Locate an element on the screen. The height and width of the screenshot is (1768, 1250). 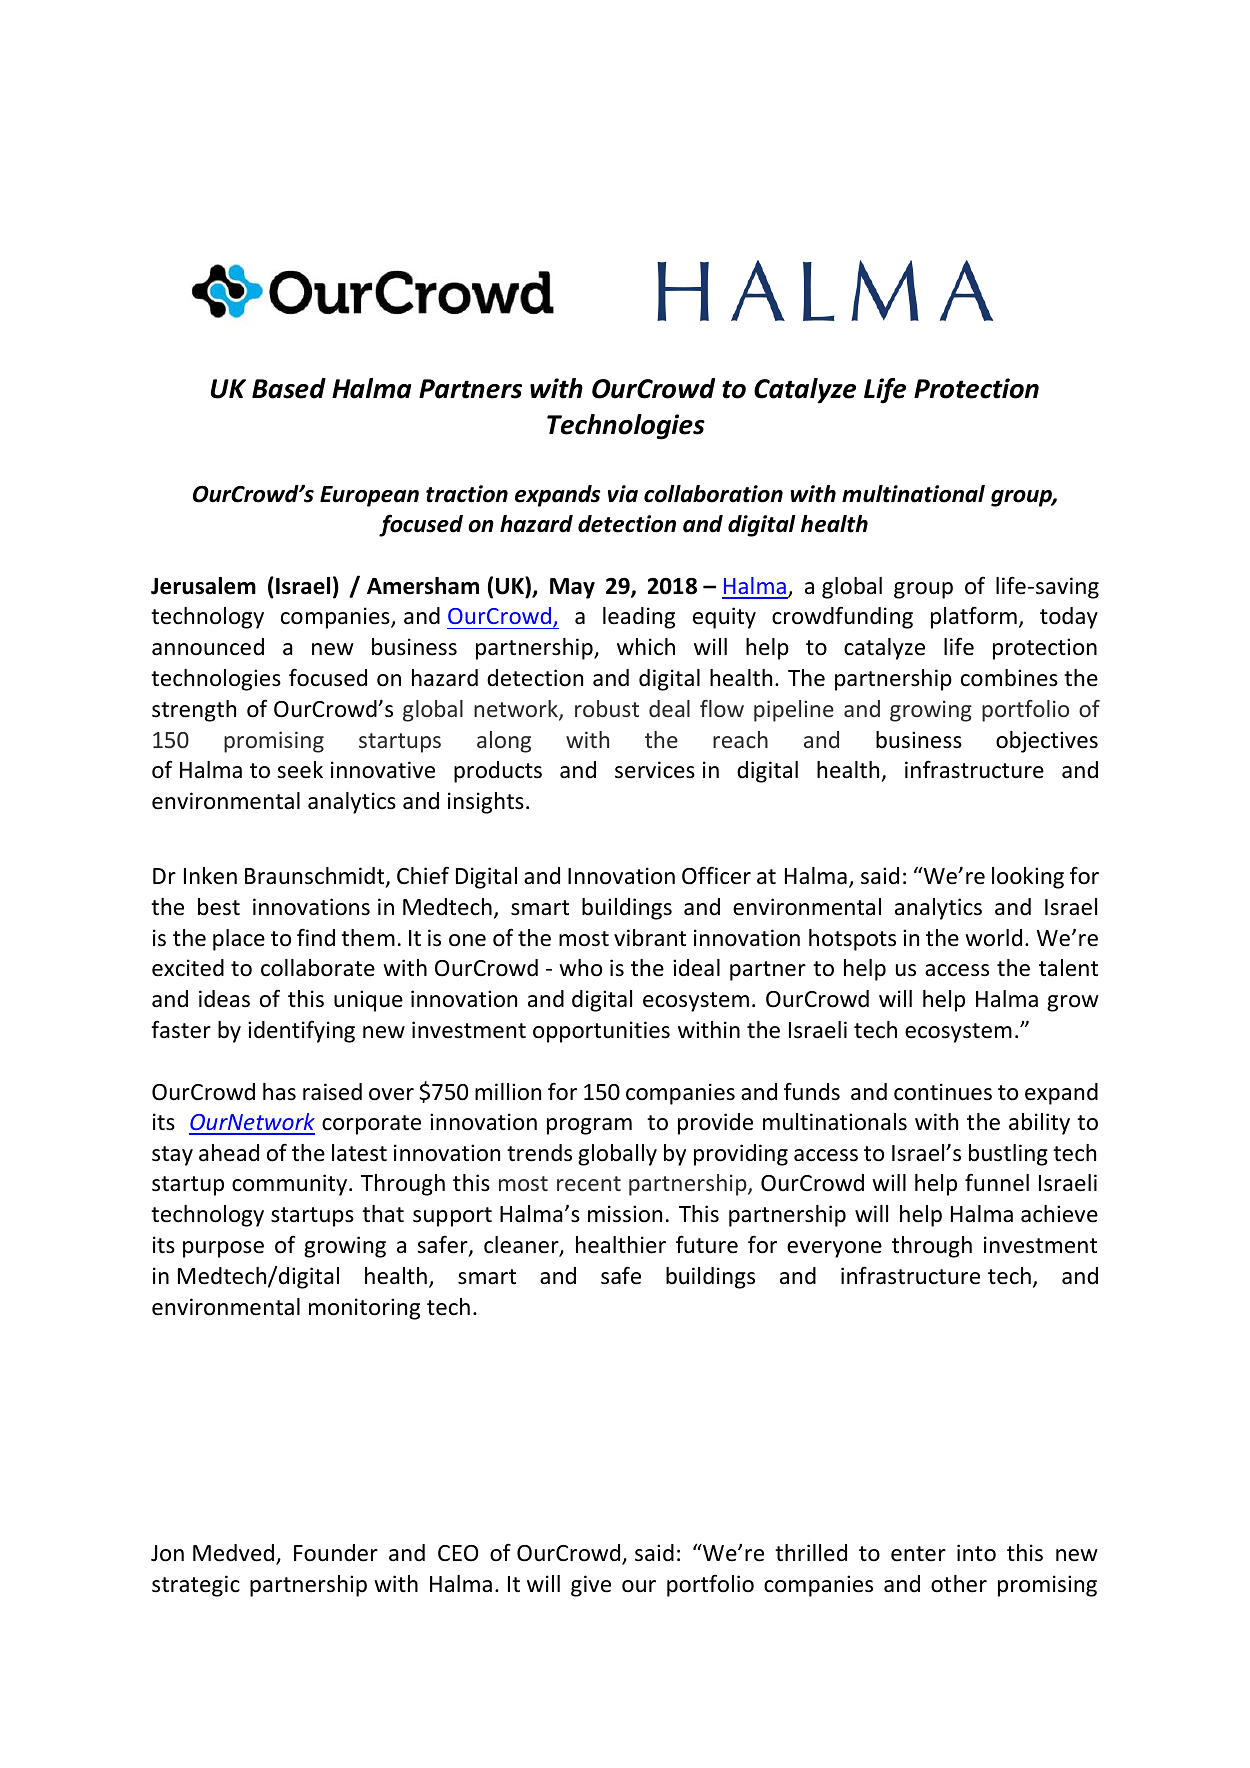
collaboration is located at coordinates (713, 494).
